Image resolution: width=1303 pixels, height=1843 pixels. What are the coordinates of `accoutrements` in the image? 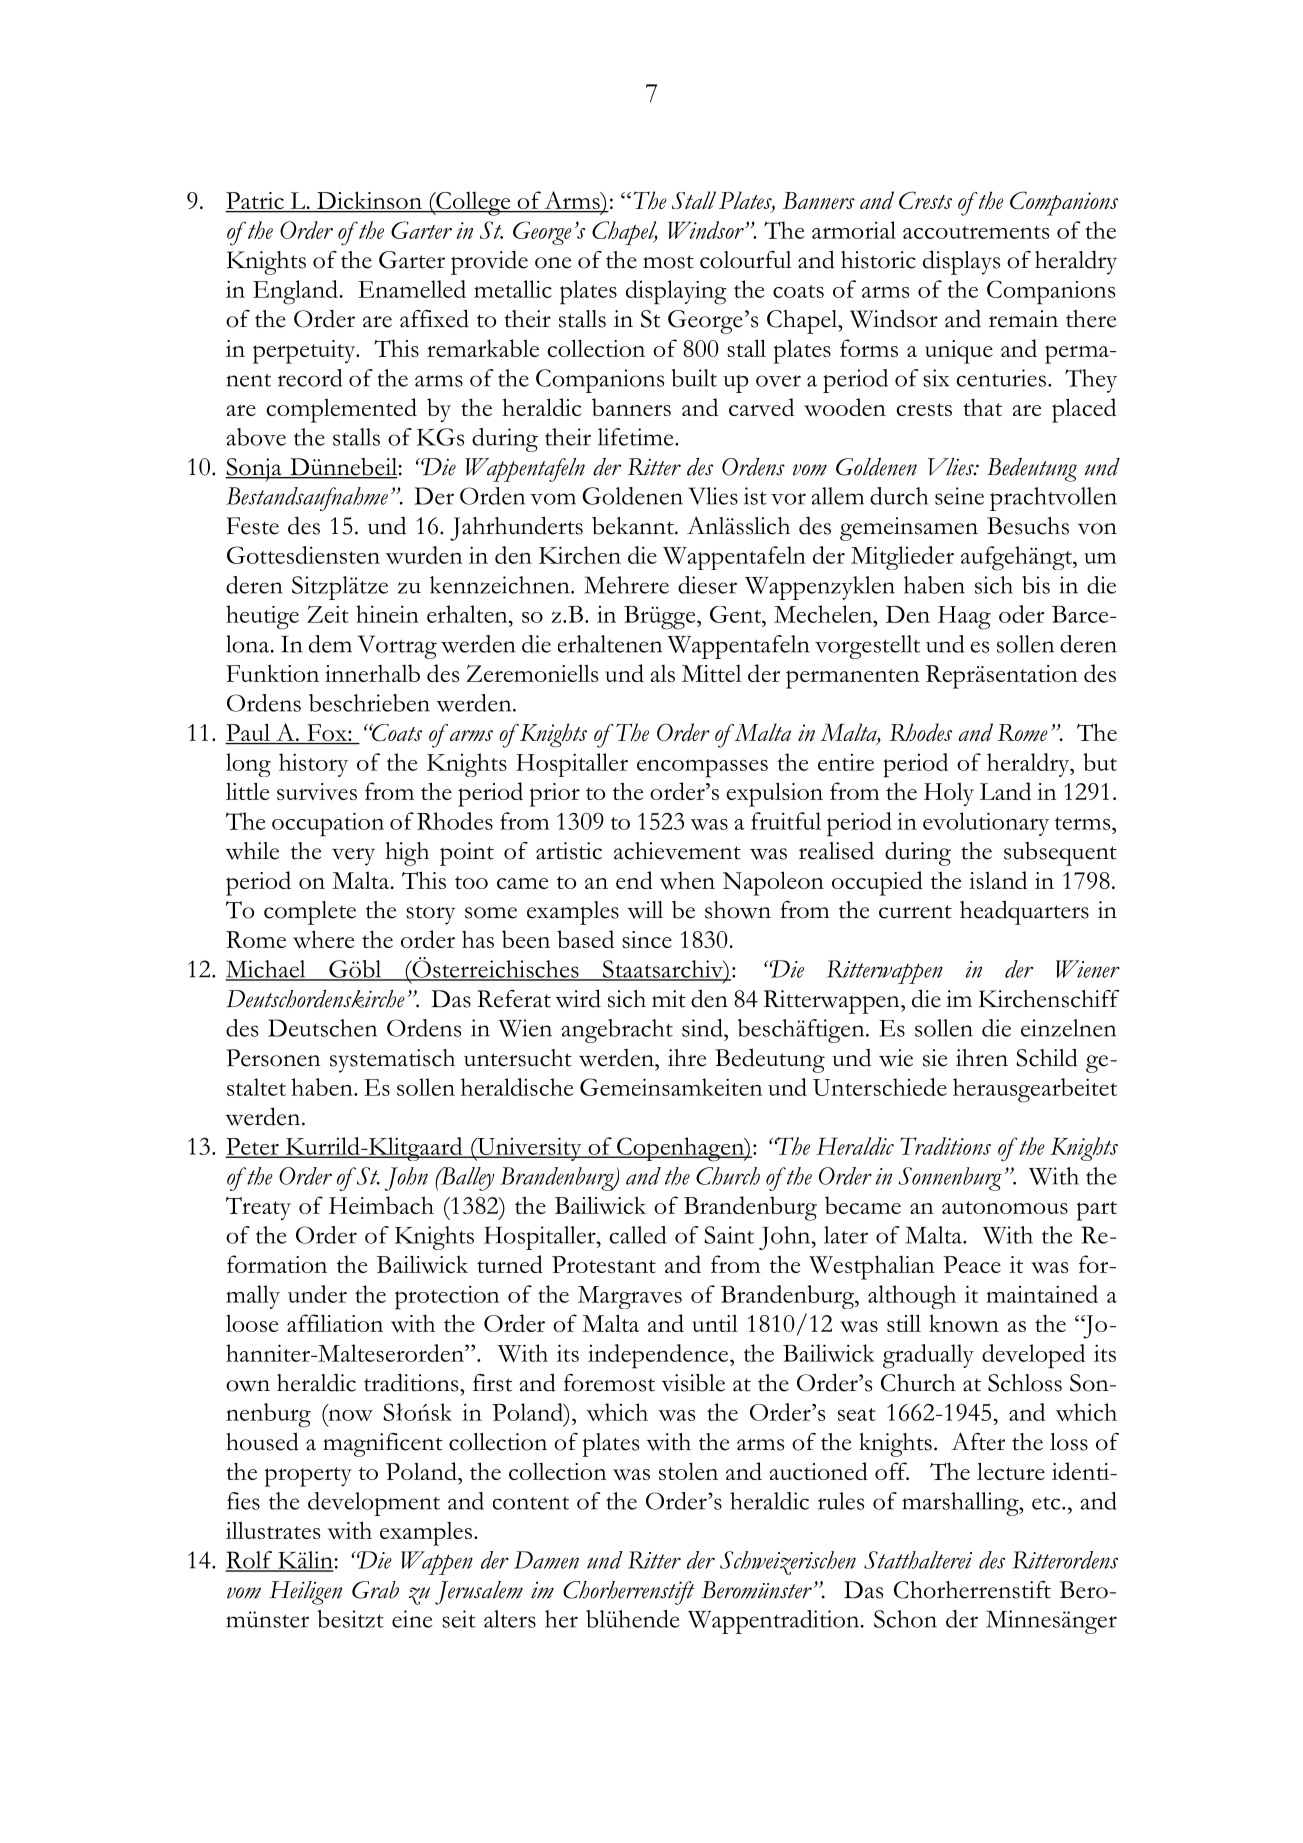 It's located at (976, 232).
